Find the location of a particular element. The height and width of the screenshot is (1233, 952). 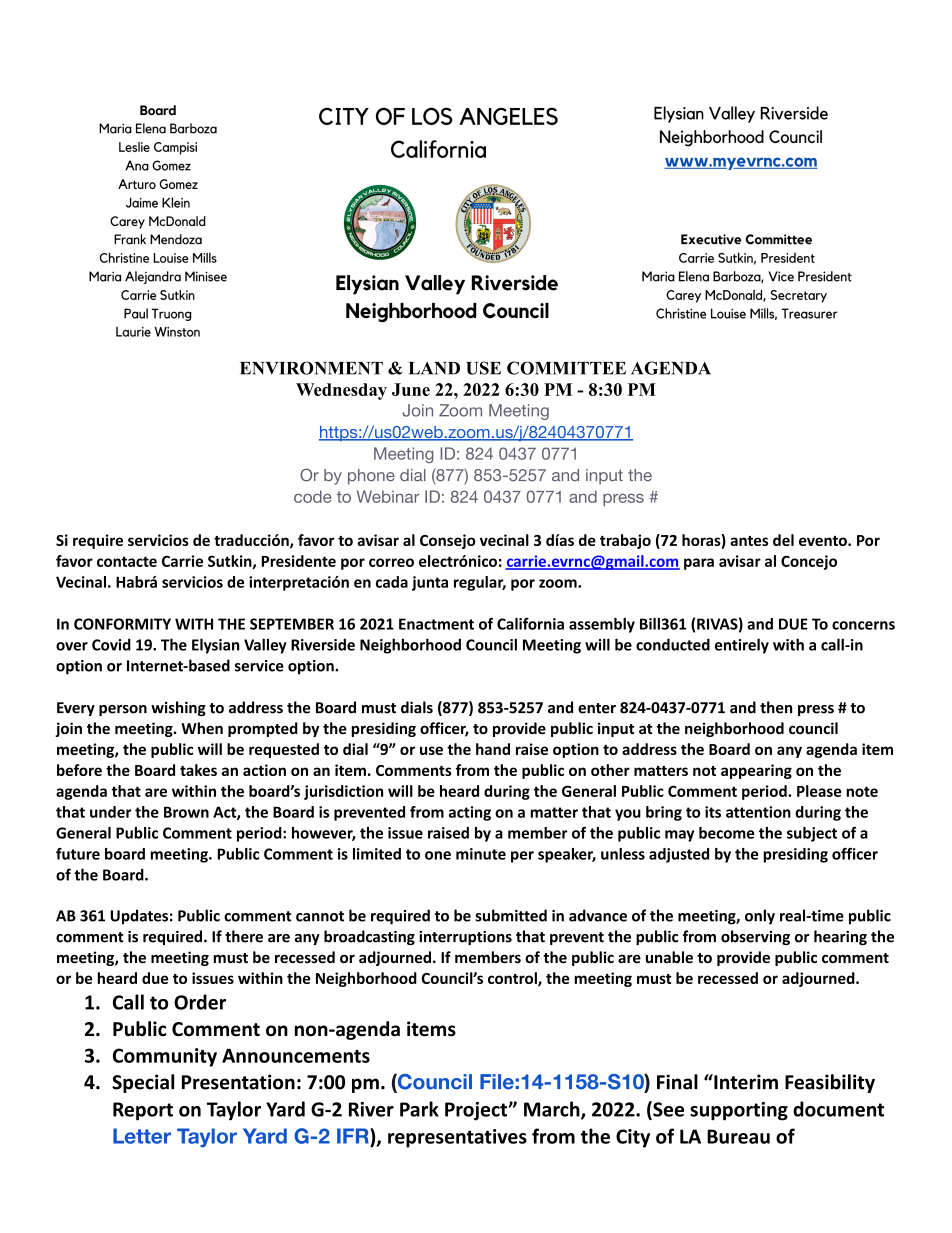

COMMITTEE is located at coordinates (566, 368).
